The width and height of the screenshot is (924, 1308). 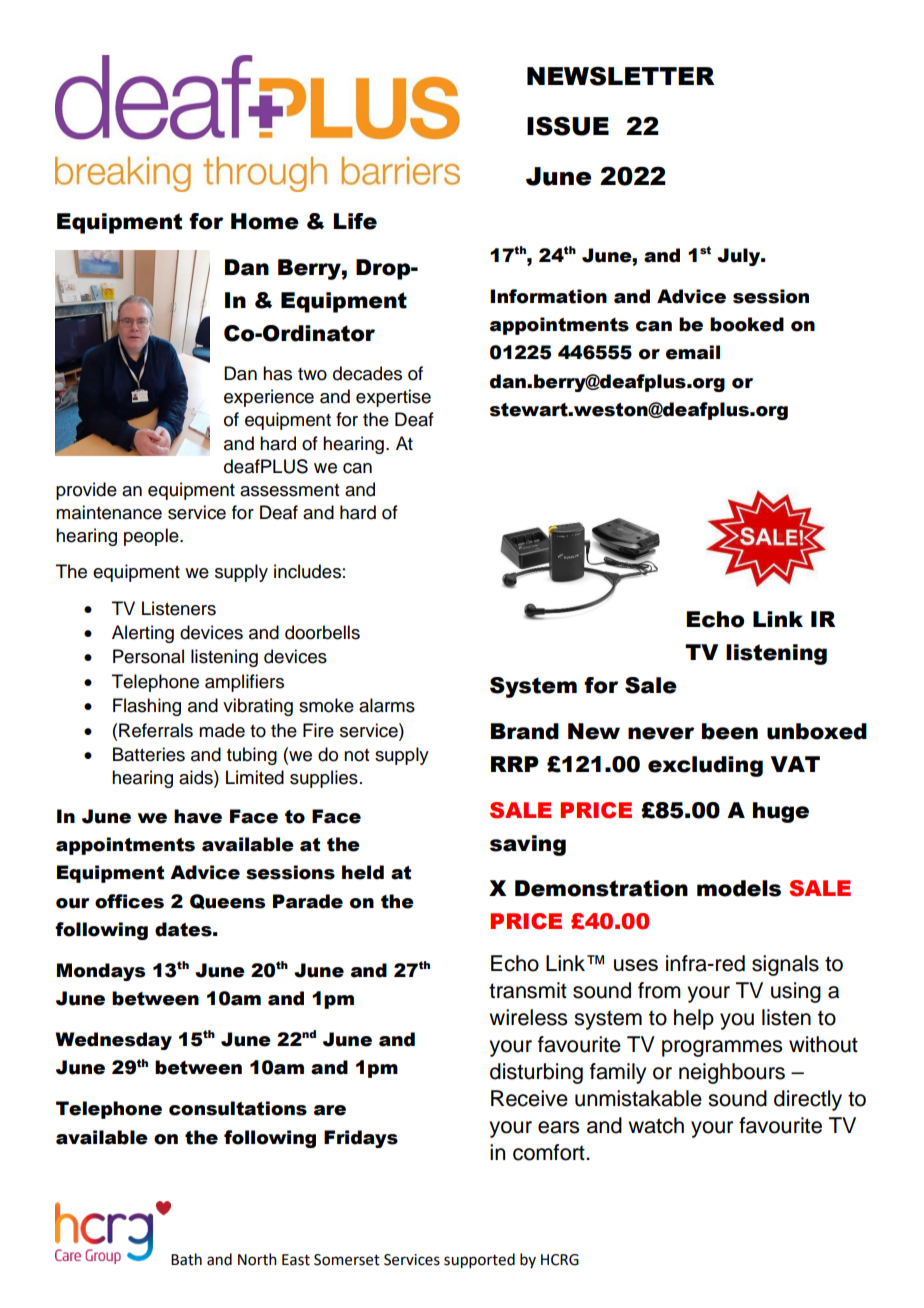 What do you see at coordinates (186, 1259) in the screenshot?
I see `Bath` at bounding box center [186, 1259].
